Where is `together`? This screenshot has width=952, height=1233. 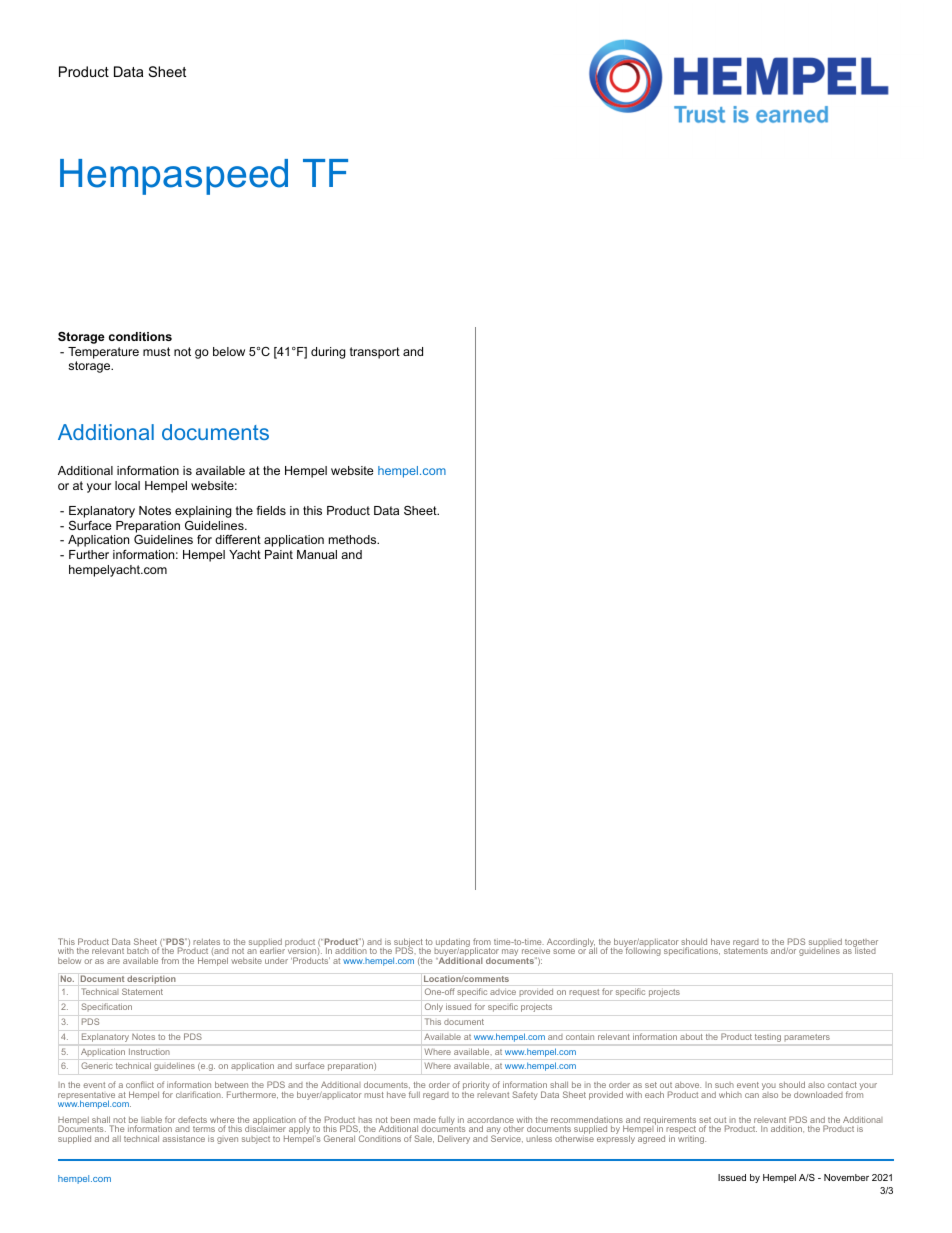 together is located at coordinates (861, 944).
